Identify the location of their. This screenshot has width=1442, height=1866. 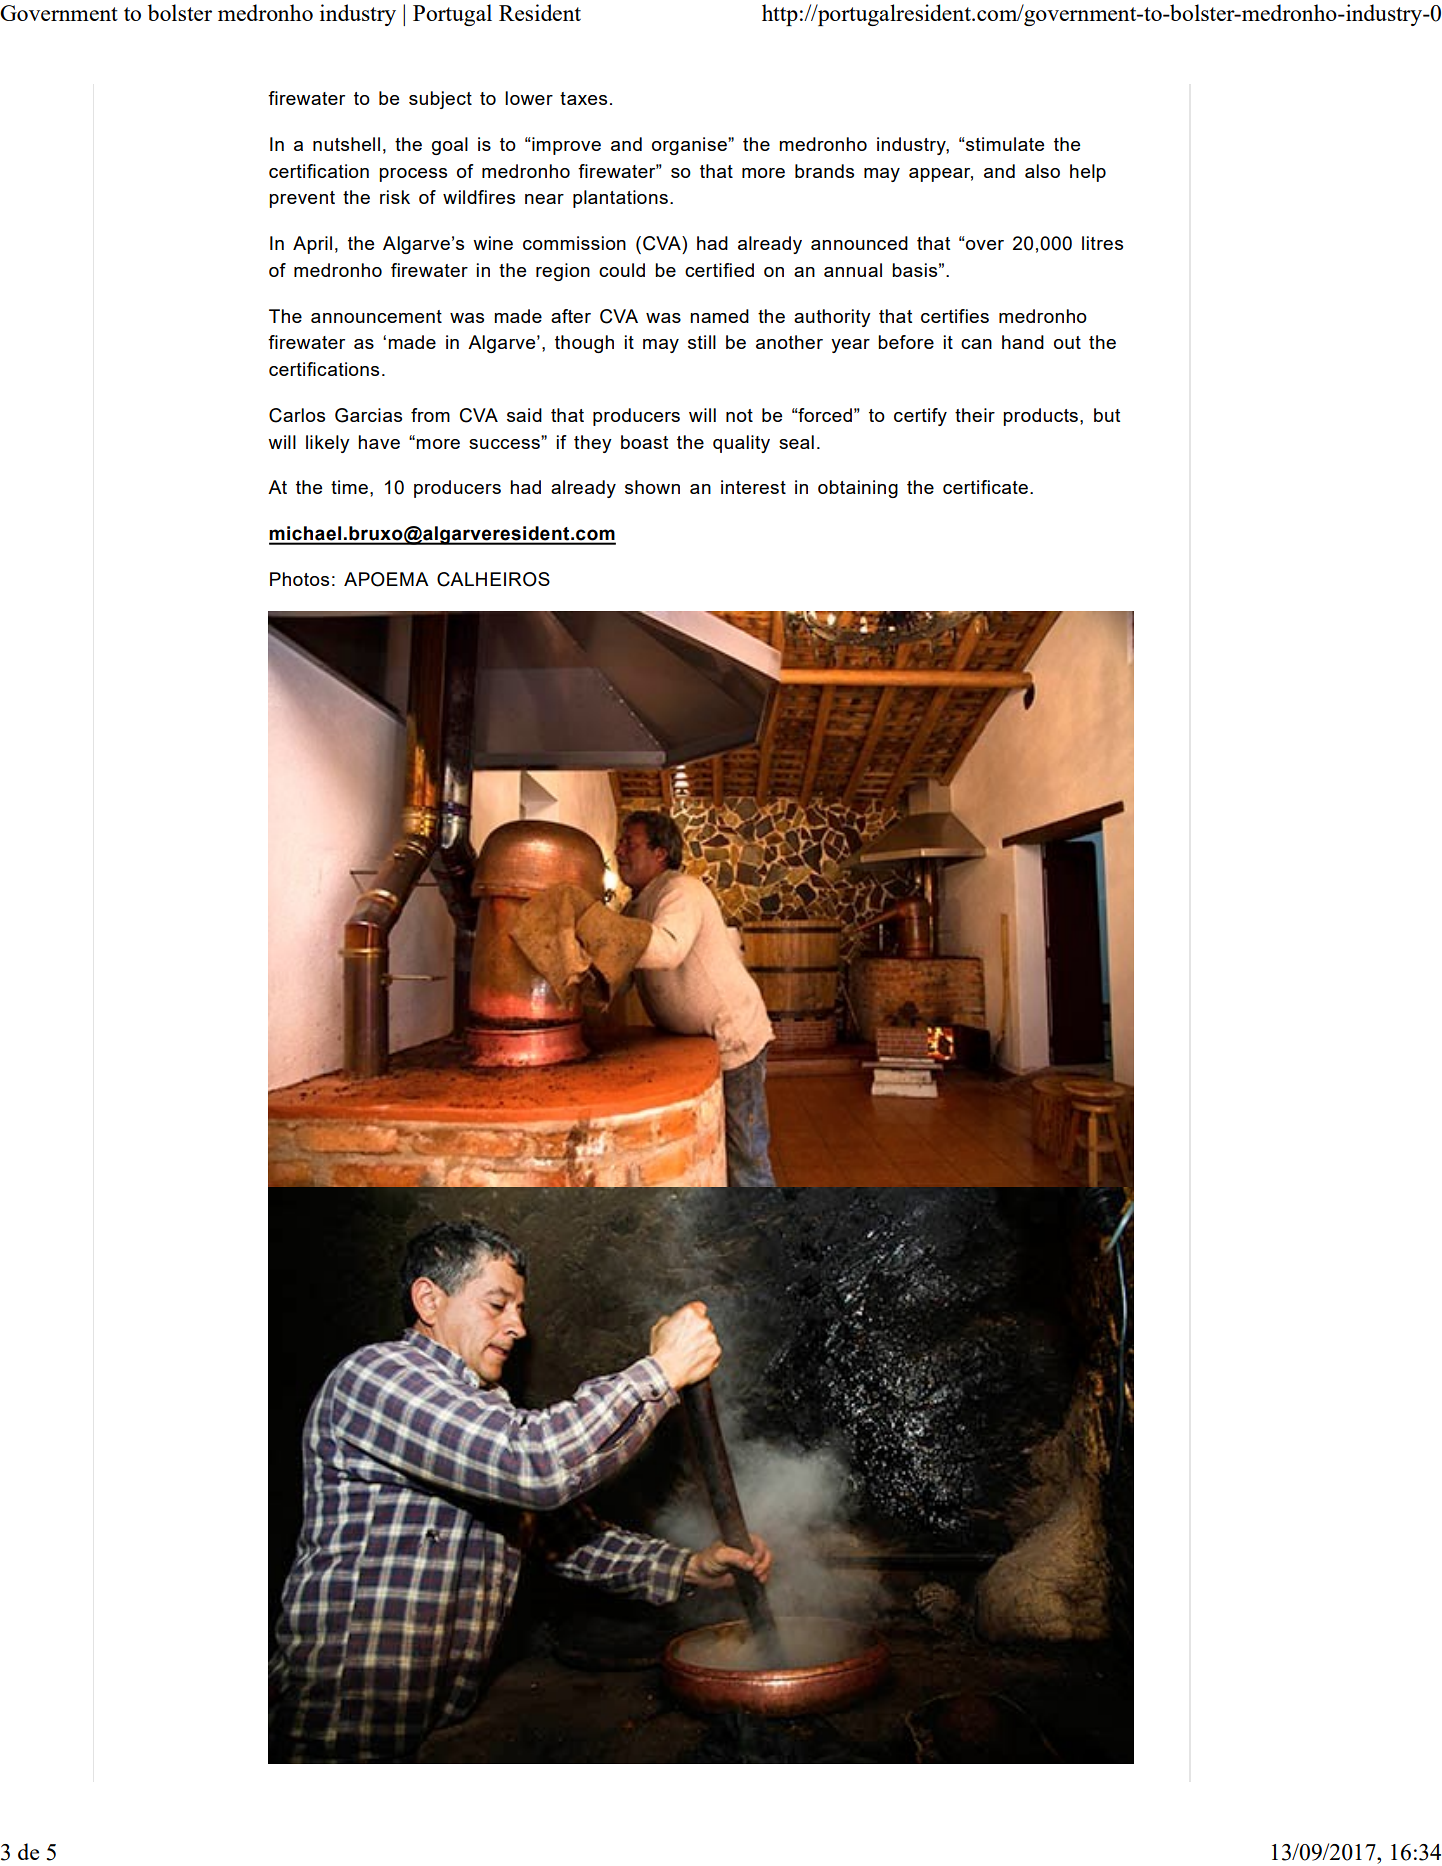
(975, 415).
